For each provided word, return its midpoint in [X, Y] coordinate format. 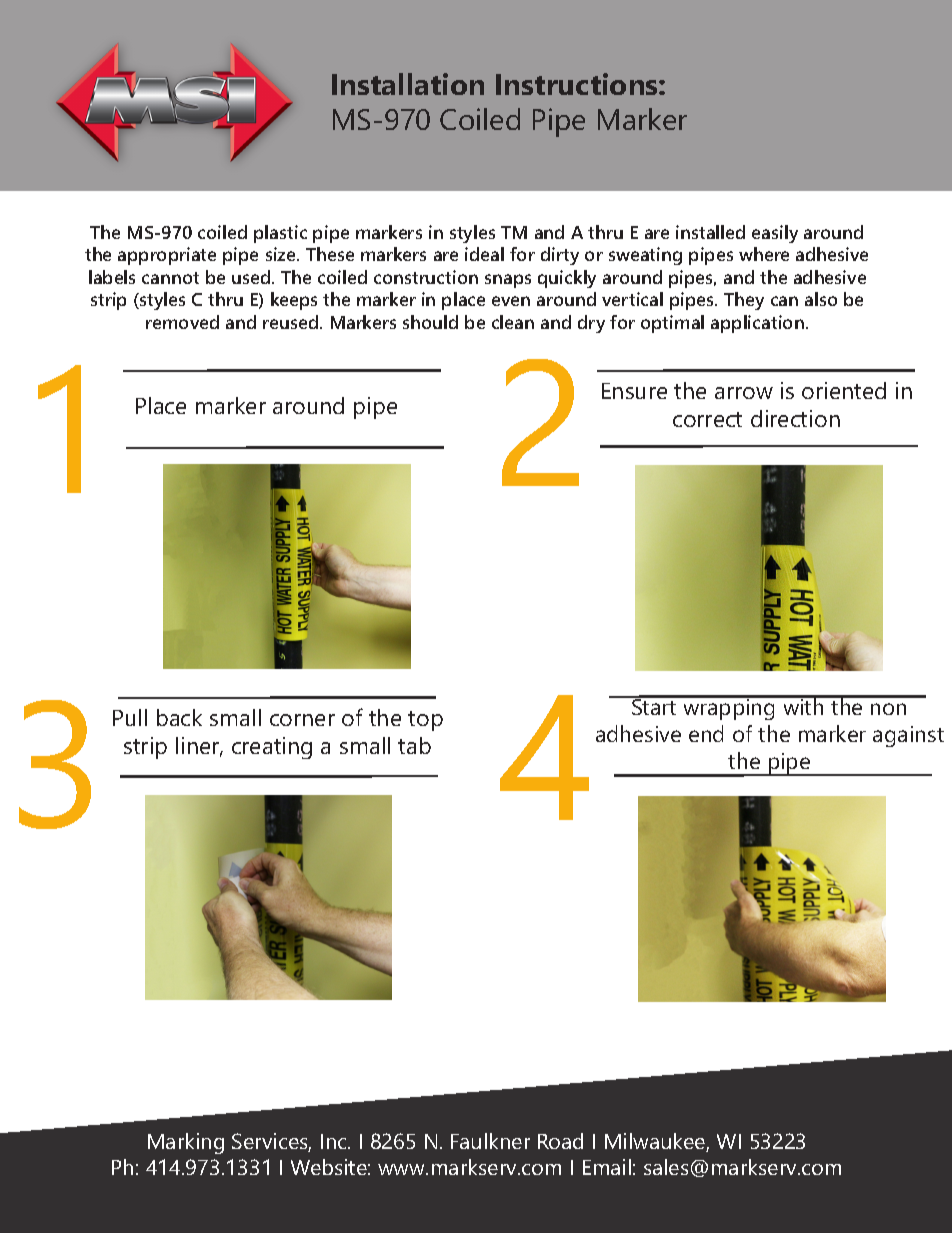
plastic [280, 234]
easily [775, 234]
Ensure [634, 391]
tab [414, 745]
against [908, 736]
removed [182, 322]
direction [795, 418]
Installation [408, 84]
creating [272, 748]
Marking [186, 1143]
